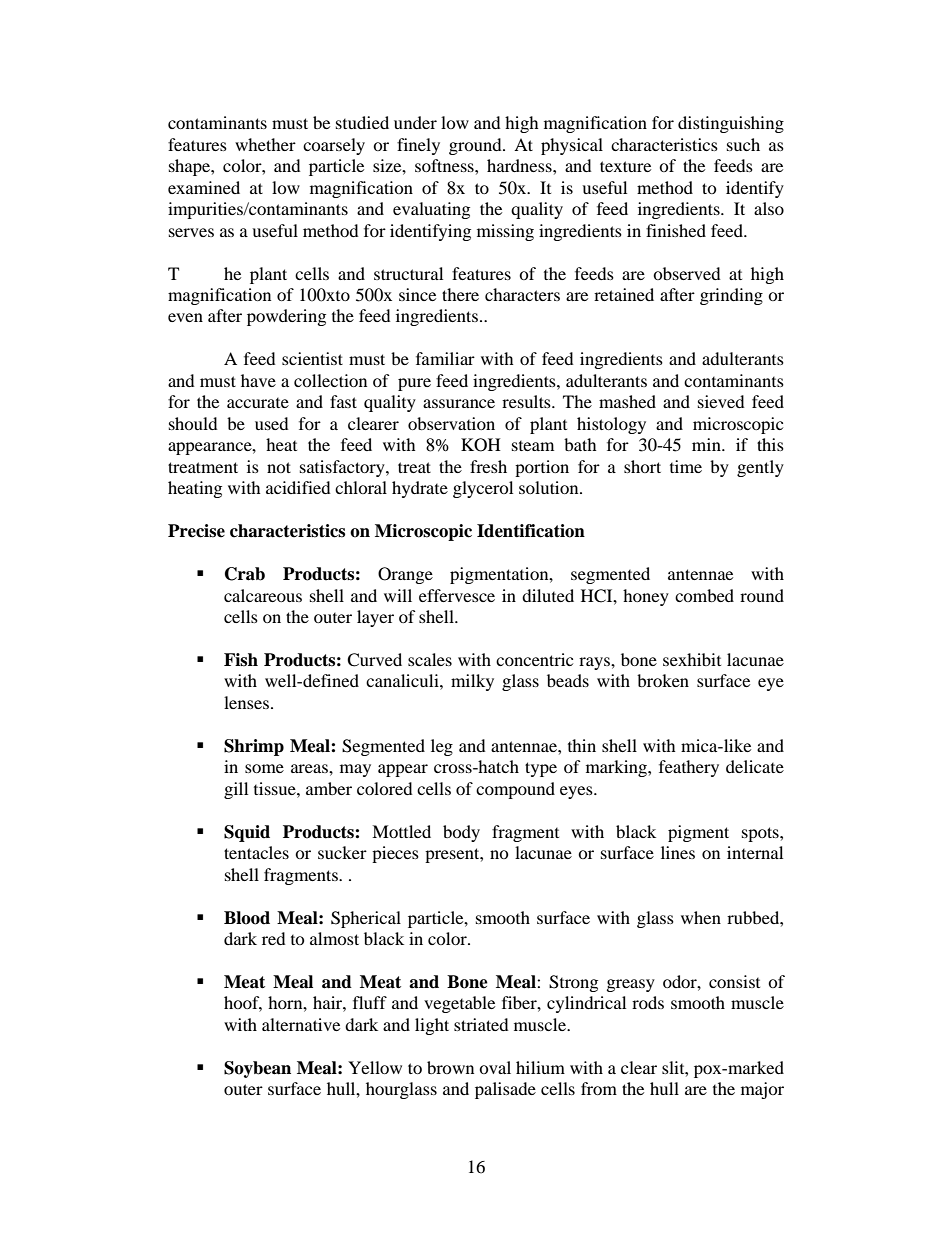  Describe the element at coordinates (265, 144) in the image. I see `whether` at that location.
